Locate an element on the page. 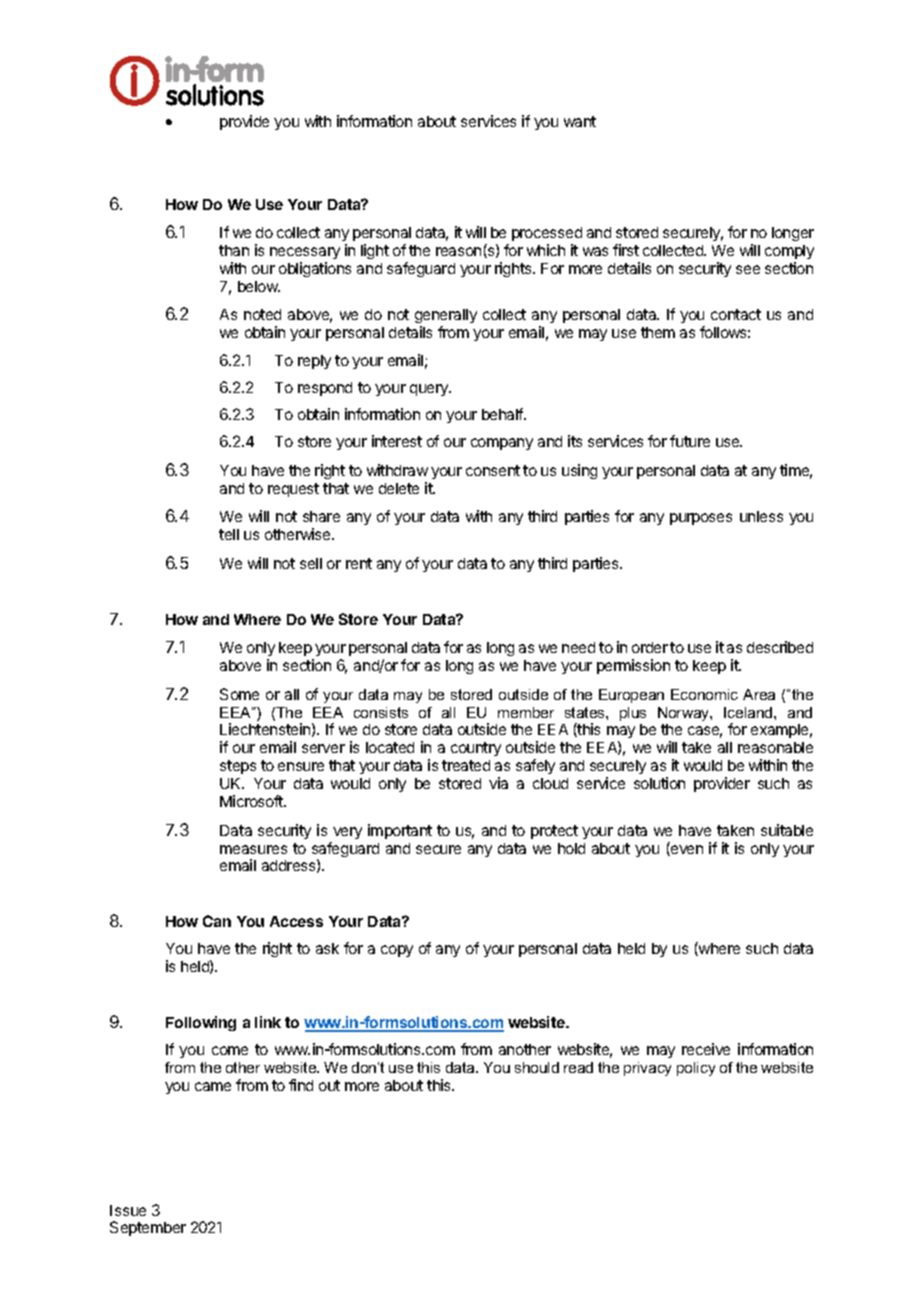 This page has width=924, height=1307. respond is located at coordinates (325, 389).
